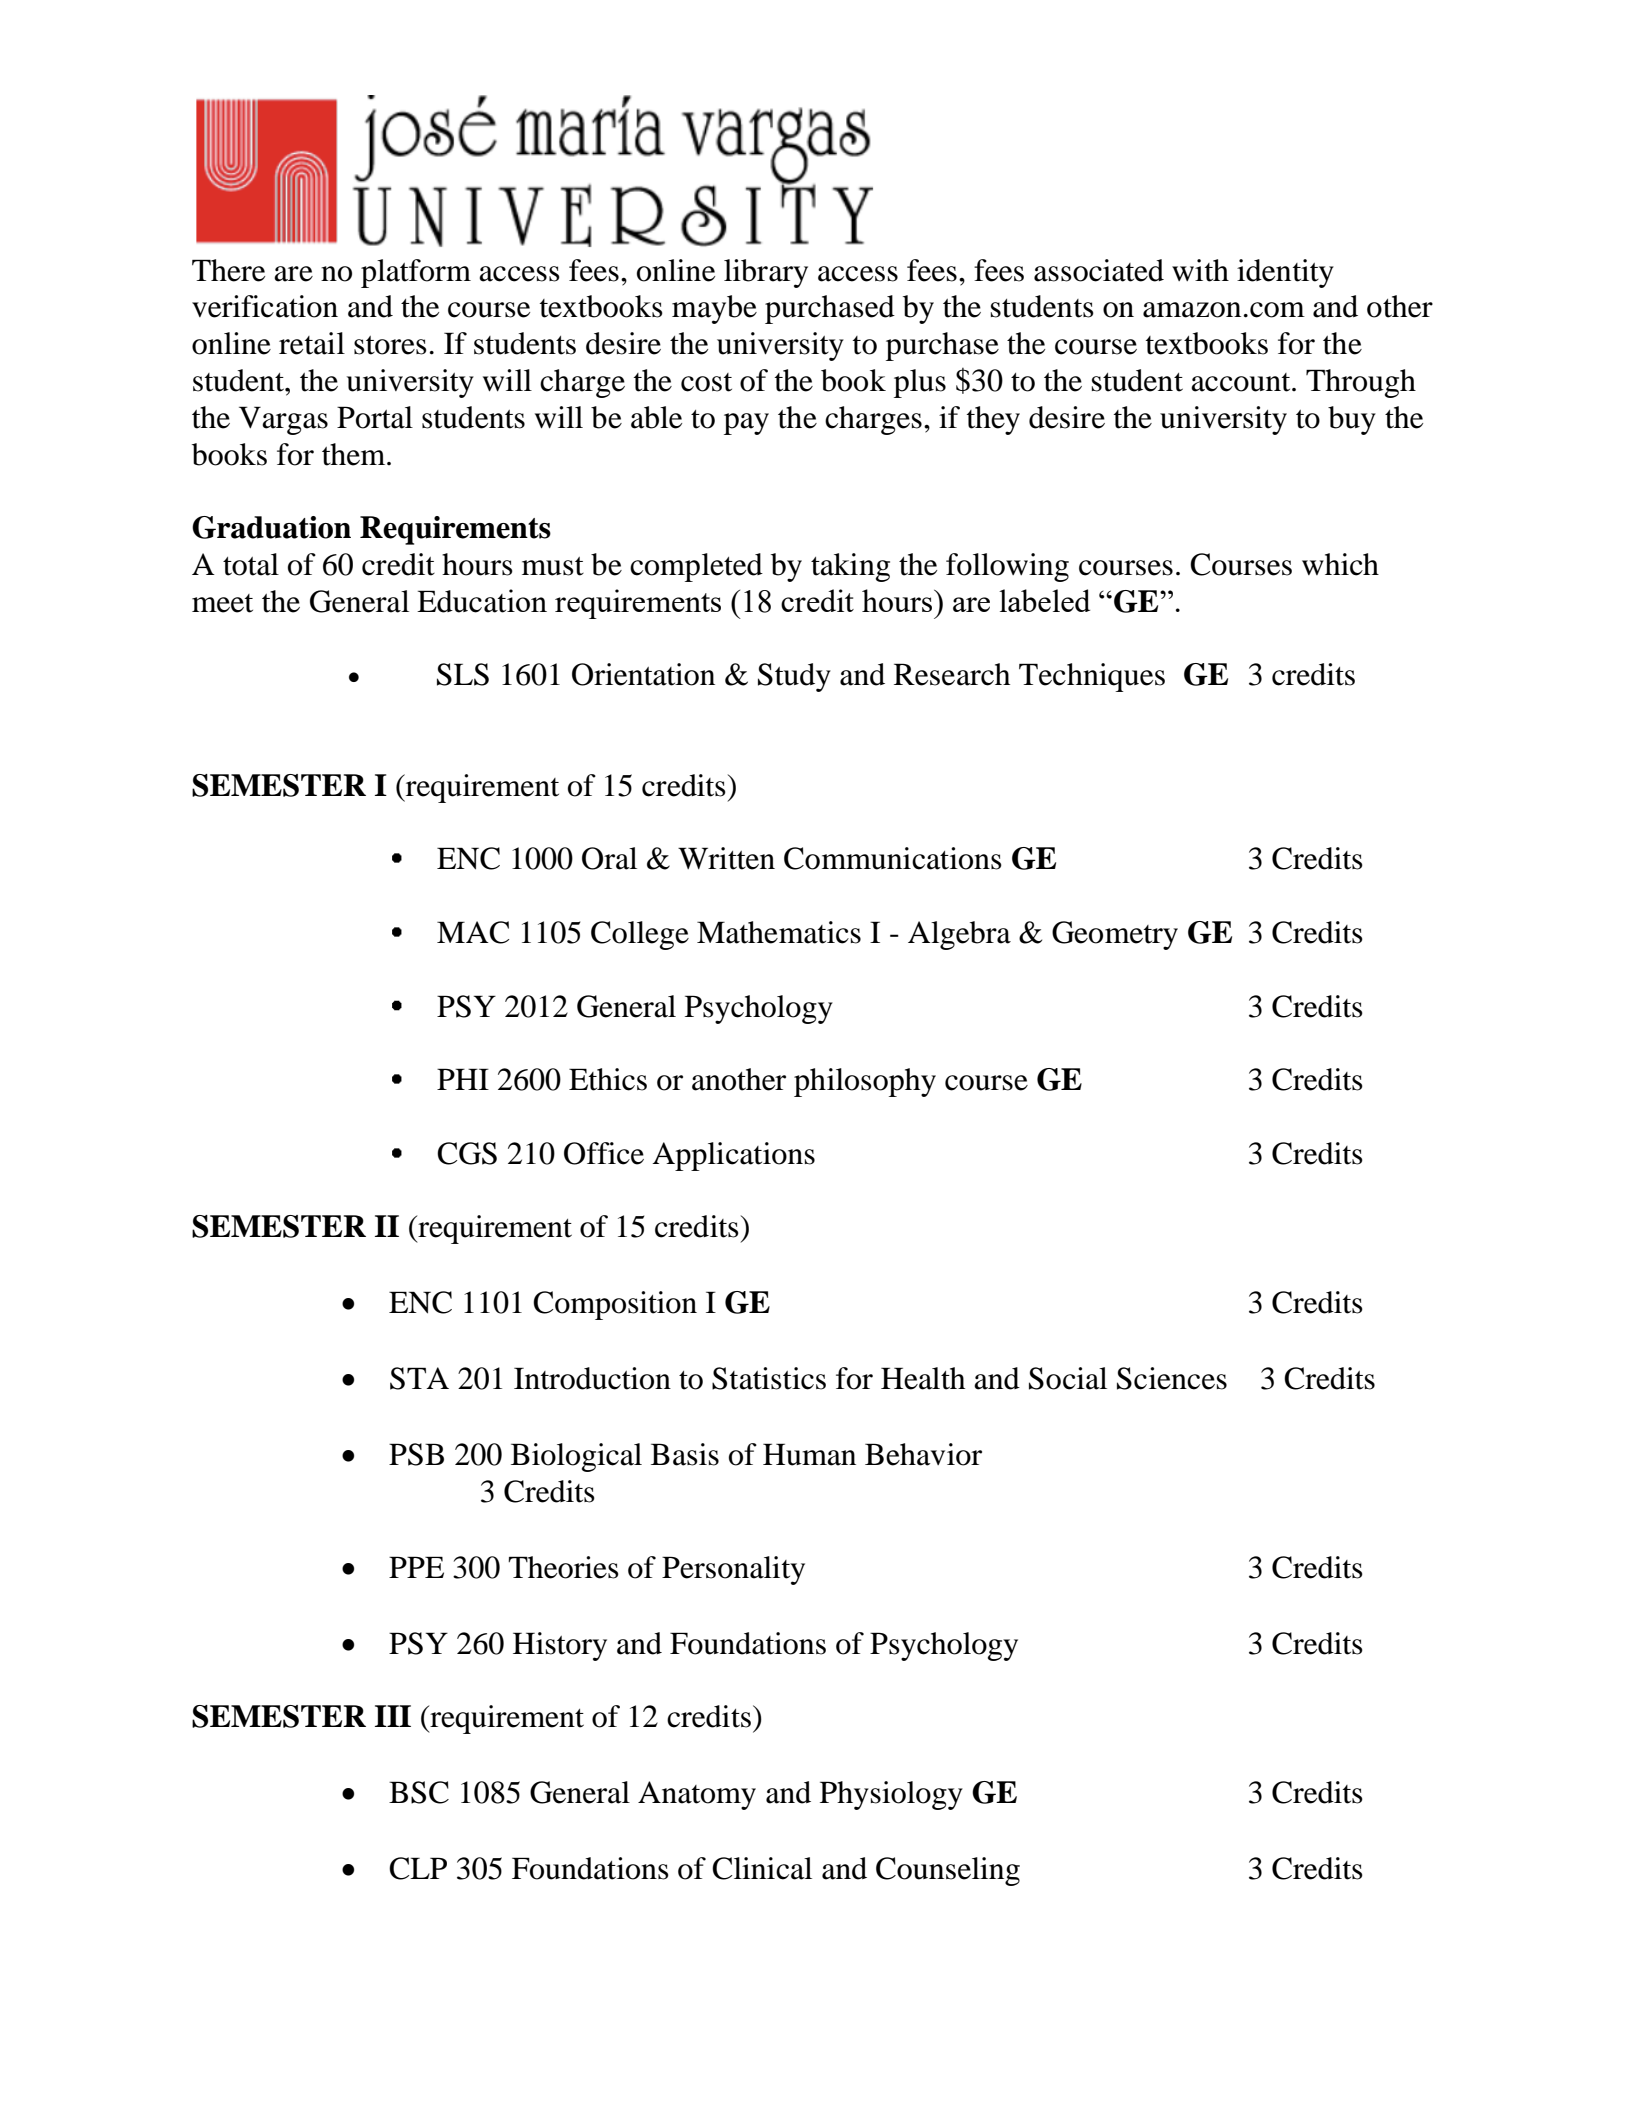 The height and width of the screenshot is (2111, 1631). Describe the element at coordinates (948, 1871) in the screenshot. I see `Counseling` at that location.
